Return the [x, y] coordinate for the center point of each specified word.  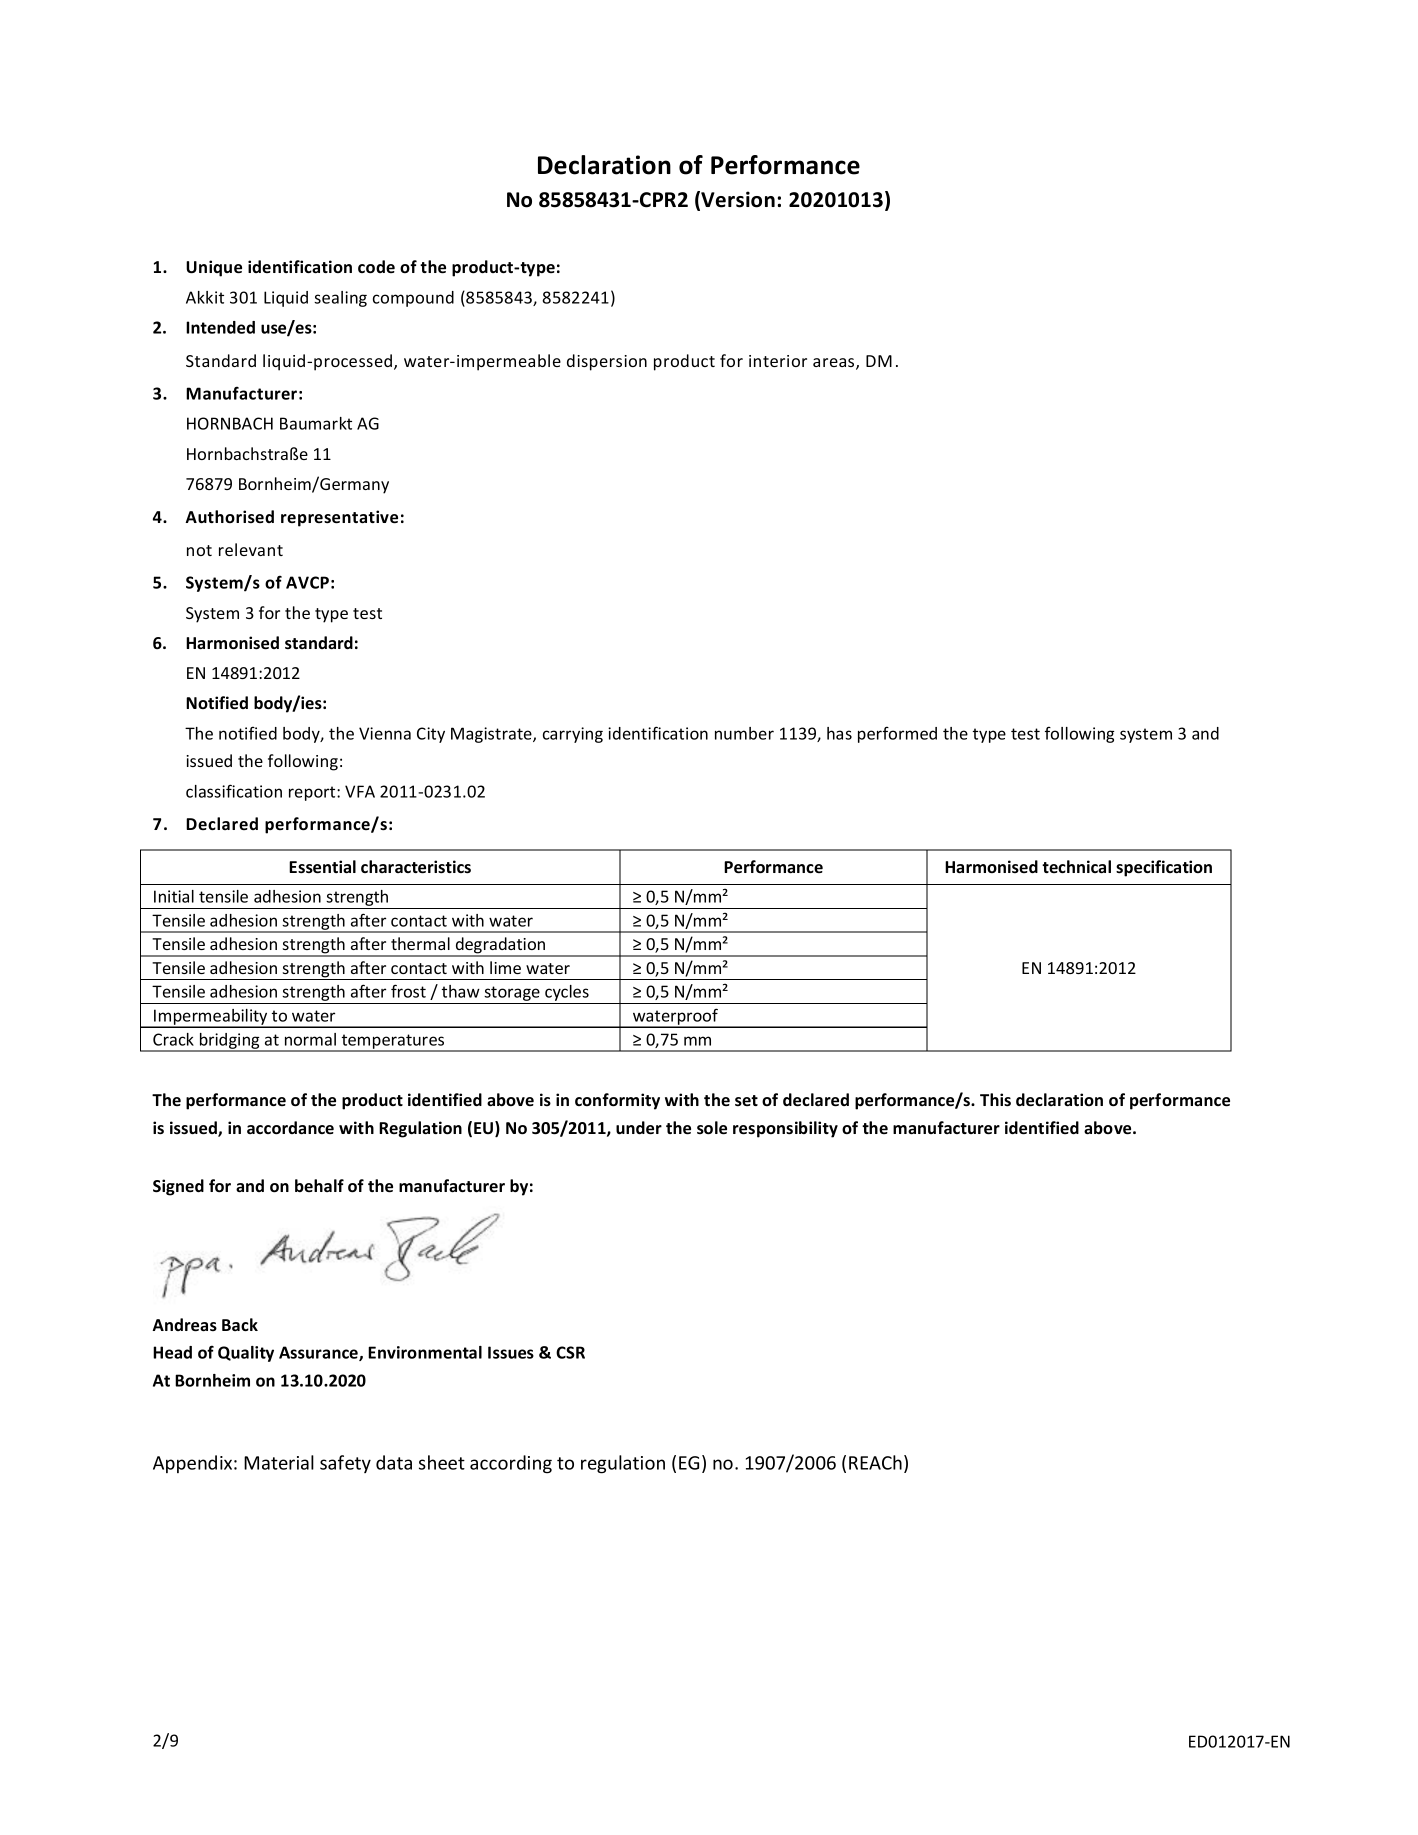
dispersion [607, 362]
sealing [340, 299]
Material [279, 1462]
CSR [570, 1352]
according [511, 1464]
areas [835, 364]
